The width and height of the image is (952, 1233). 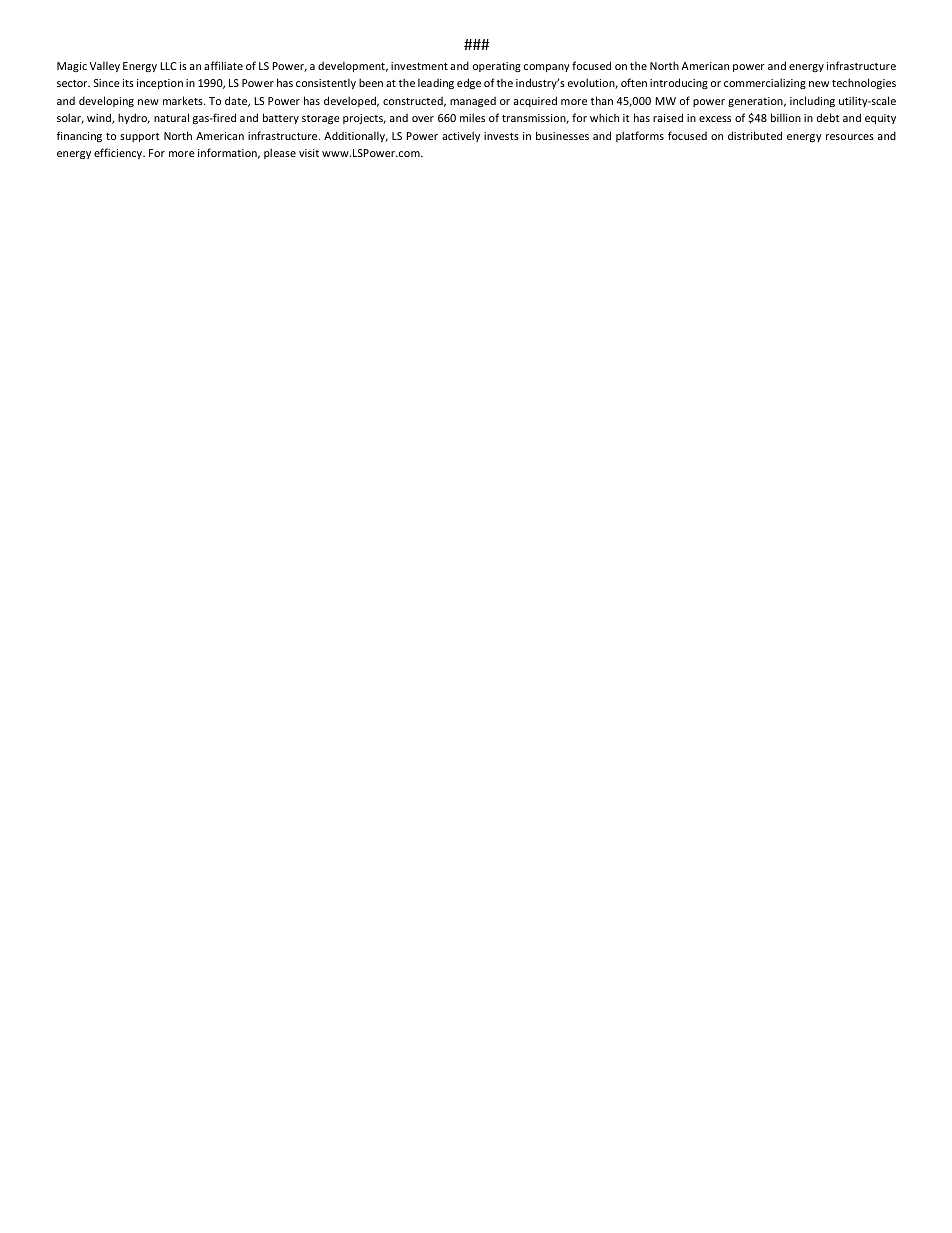 I want to click on efficiency, so click(x=119, y=153).
